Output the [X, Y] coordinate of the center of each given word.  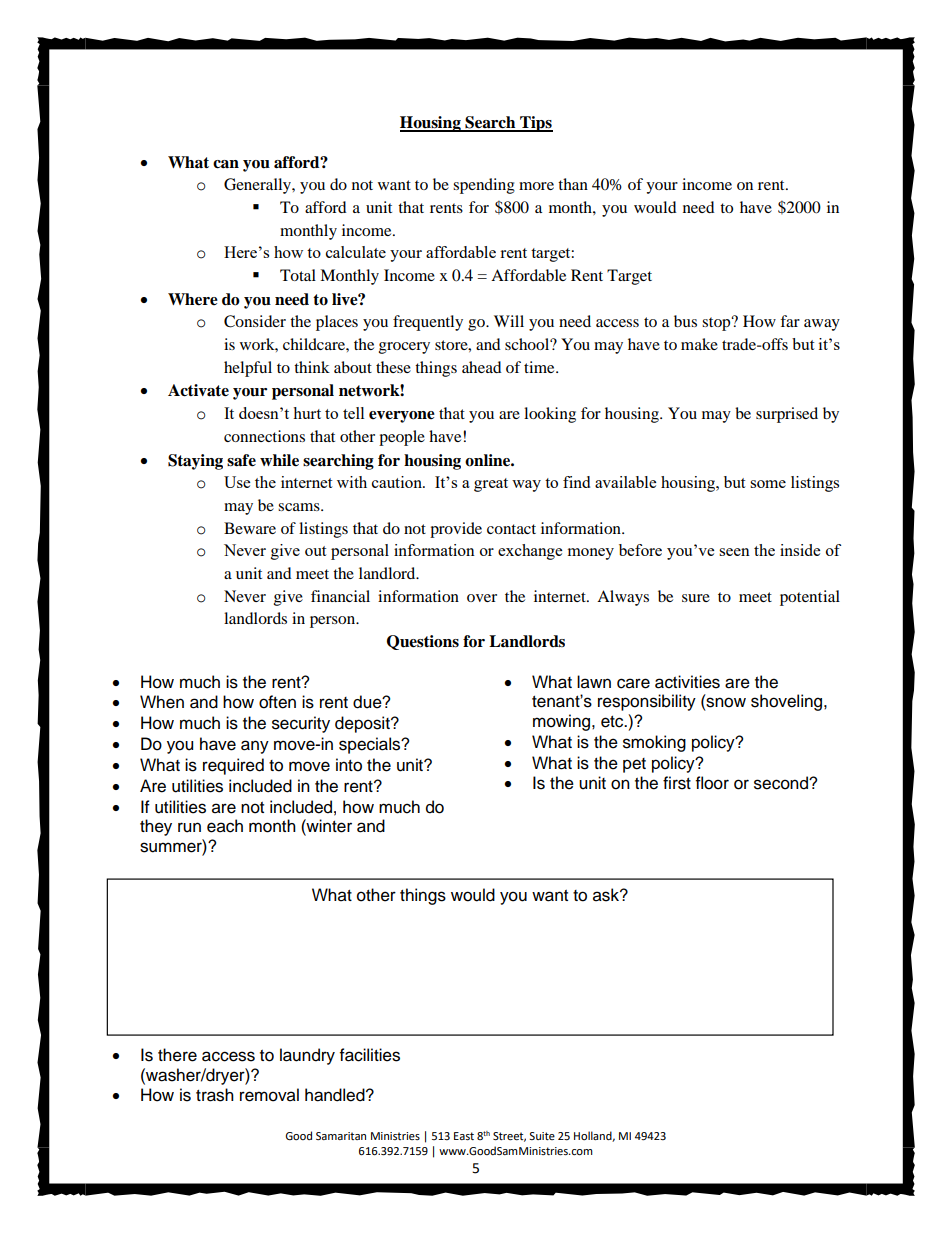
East [464, 1136]
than [573, 184]
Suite [542, 1136]
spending [484, 186]
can [226, 164]
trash [215, 1095]
